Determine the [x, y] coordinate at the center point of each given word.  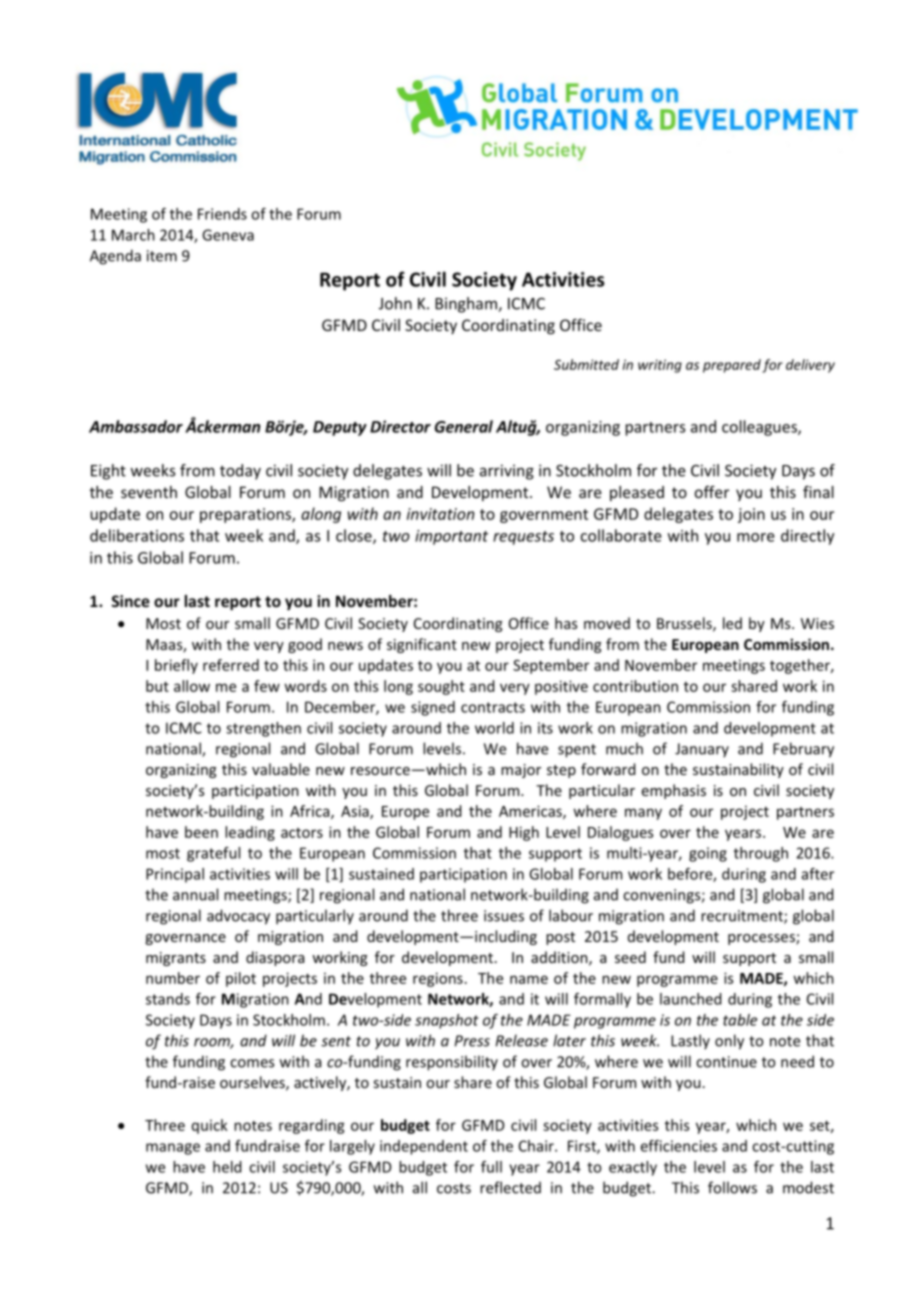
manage [173, 1149]
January [702, 750]
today [240, 472]
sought [441, 687]
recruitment [743, 917]
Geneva [228, 235]
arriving [507, 472]
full [491, 1167]
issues [504, 916]
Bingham [467, 305]
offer [712, 492]
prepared [732, 366]
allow [192, 686]
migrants [176, 959]
